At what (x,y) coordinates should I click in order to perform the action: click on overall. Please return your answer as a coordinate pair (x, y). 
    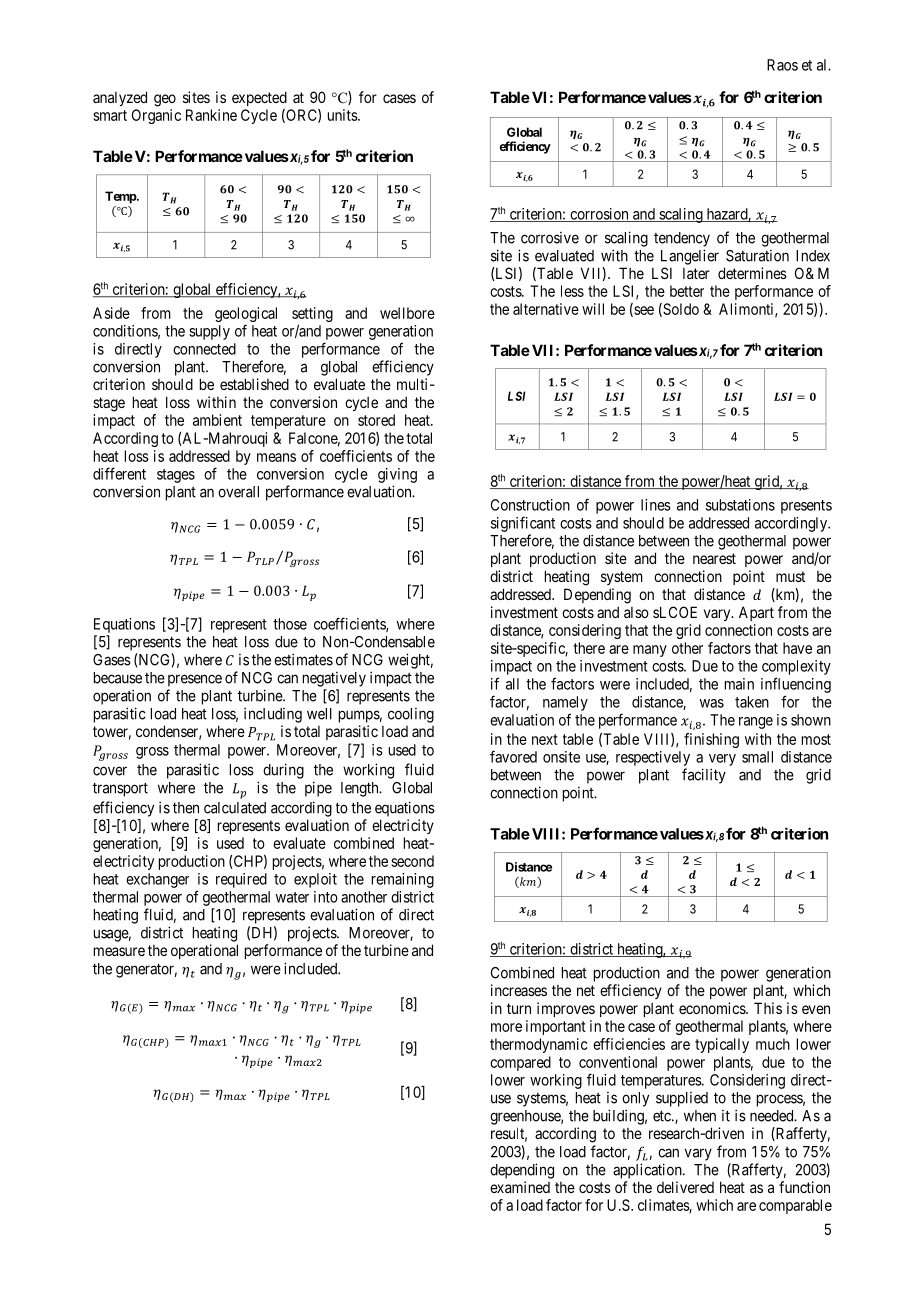
    Looking at the image, I should click on (238, 492).
